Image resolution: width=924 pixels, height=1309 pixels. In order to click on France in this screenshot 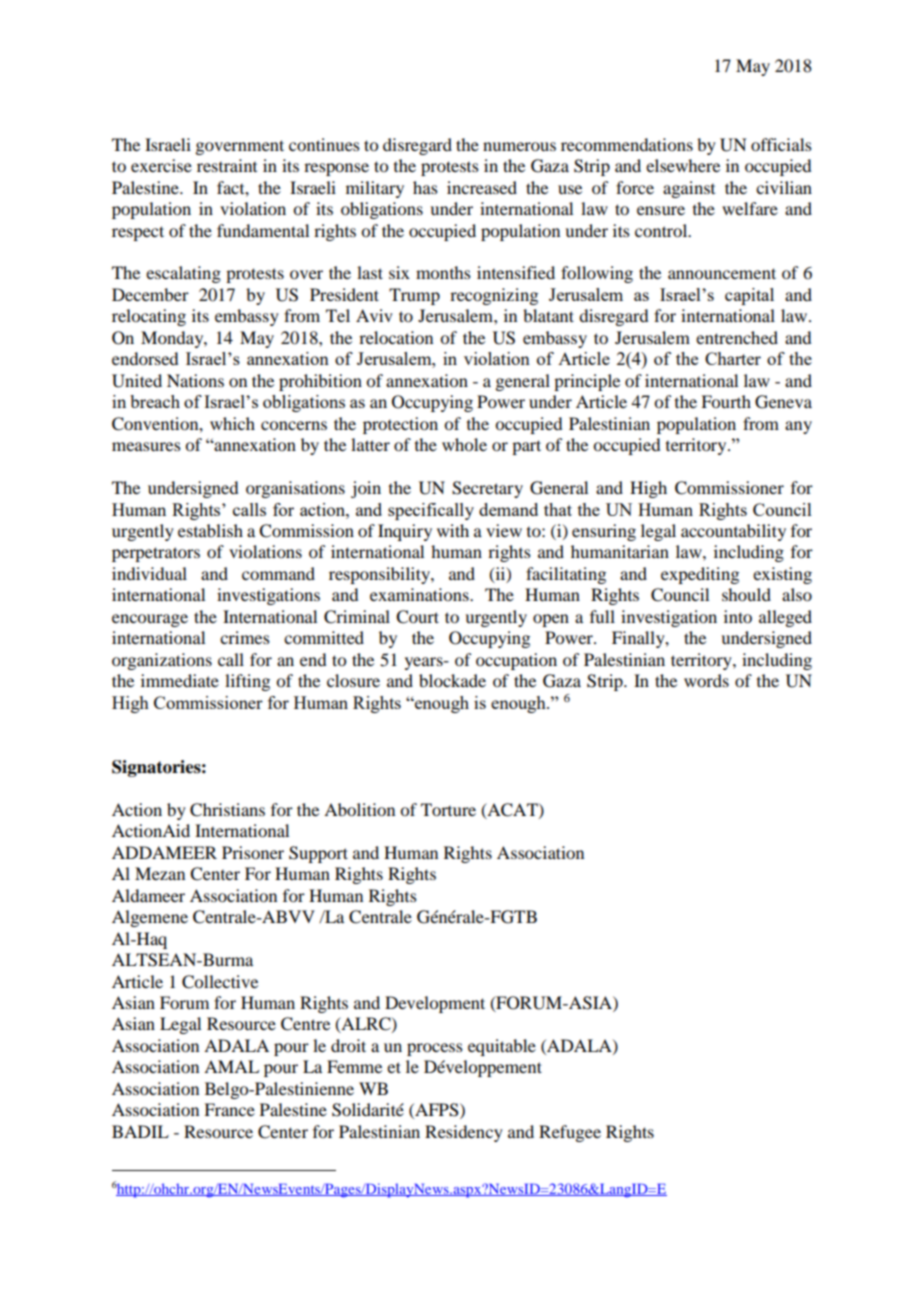, I will do `click(229, 1109)`.
